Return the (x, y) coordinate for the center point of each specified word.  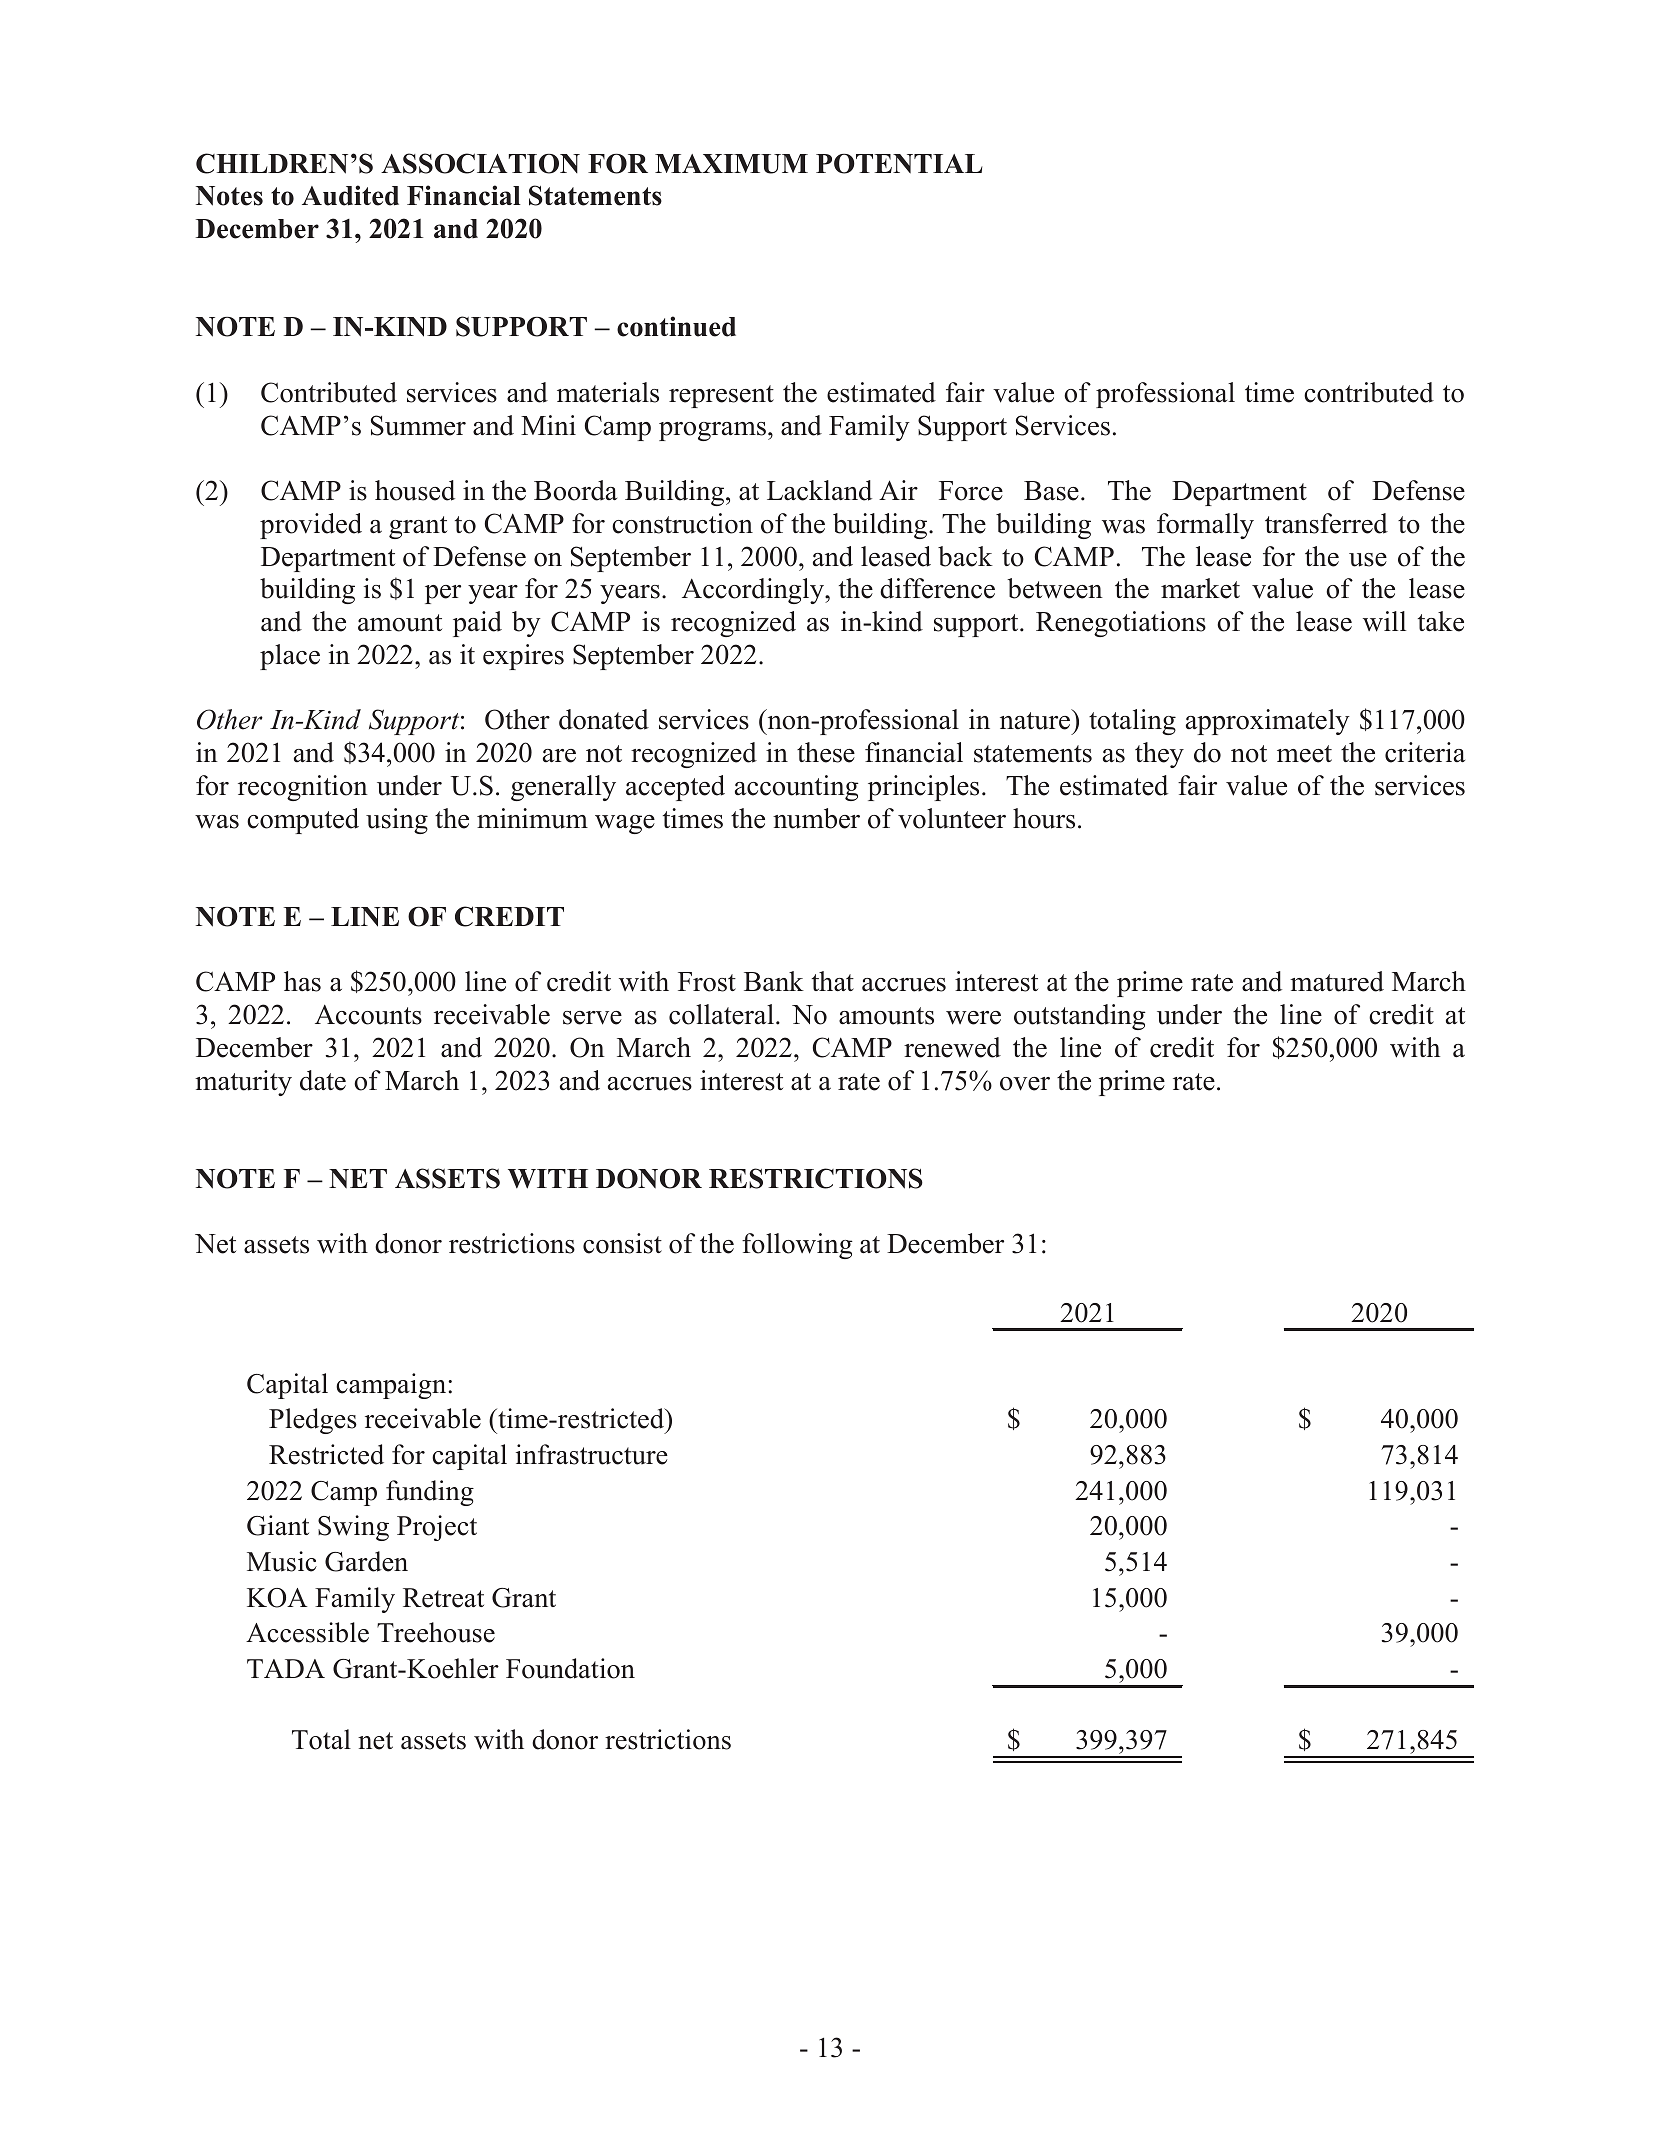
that (833, 981)
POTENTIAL (899, 164)
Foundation (570, 1668)
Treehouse (436, 1632)
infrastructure (592, 1454)
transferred (1326, 523)
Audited (350, 195)
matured (1337, 981)
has (302, 981)
